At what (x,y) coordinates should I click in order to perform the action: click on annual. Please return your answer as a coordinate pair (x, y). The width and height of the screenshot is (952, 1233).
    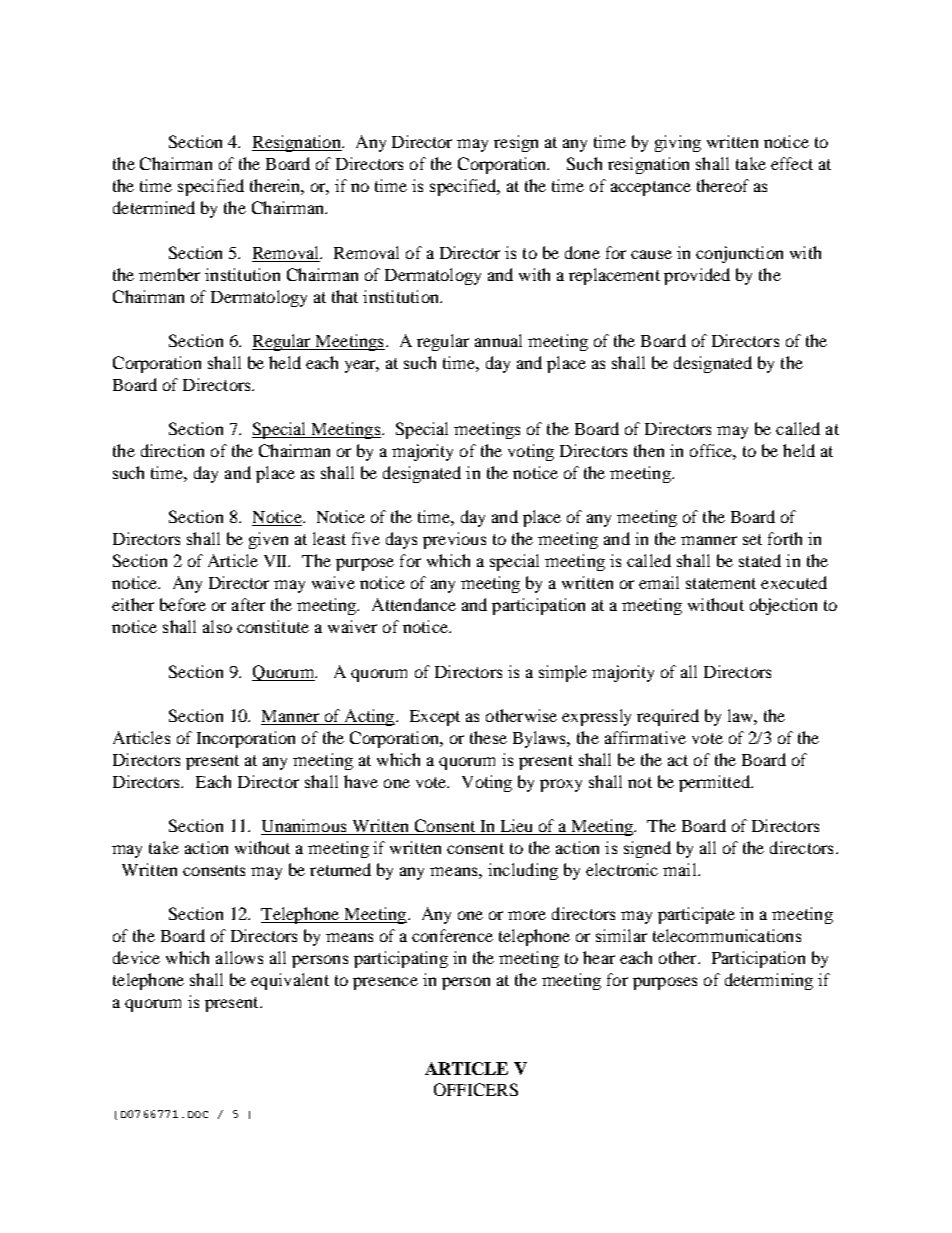
    Looking at the image, I should click on (498, 340).
